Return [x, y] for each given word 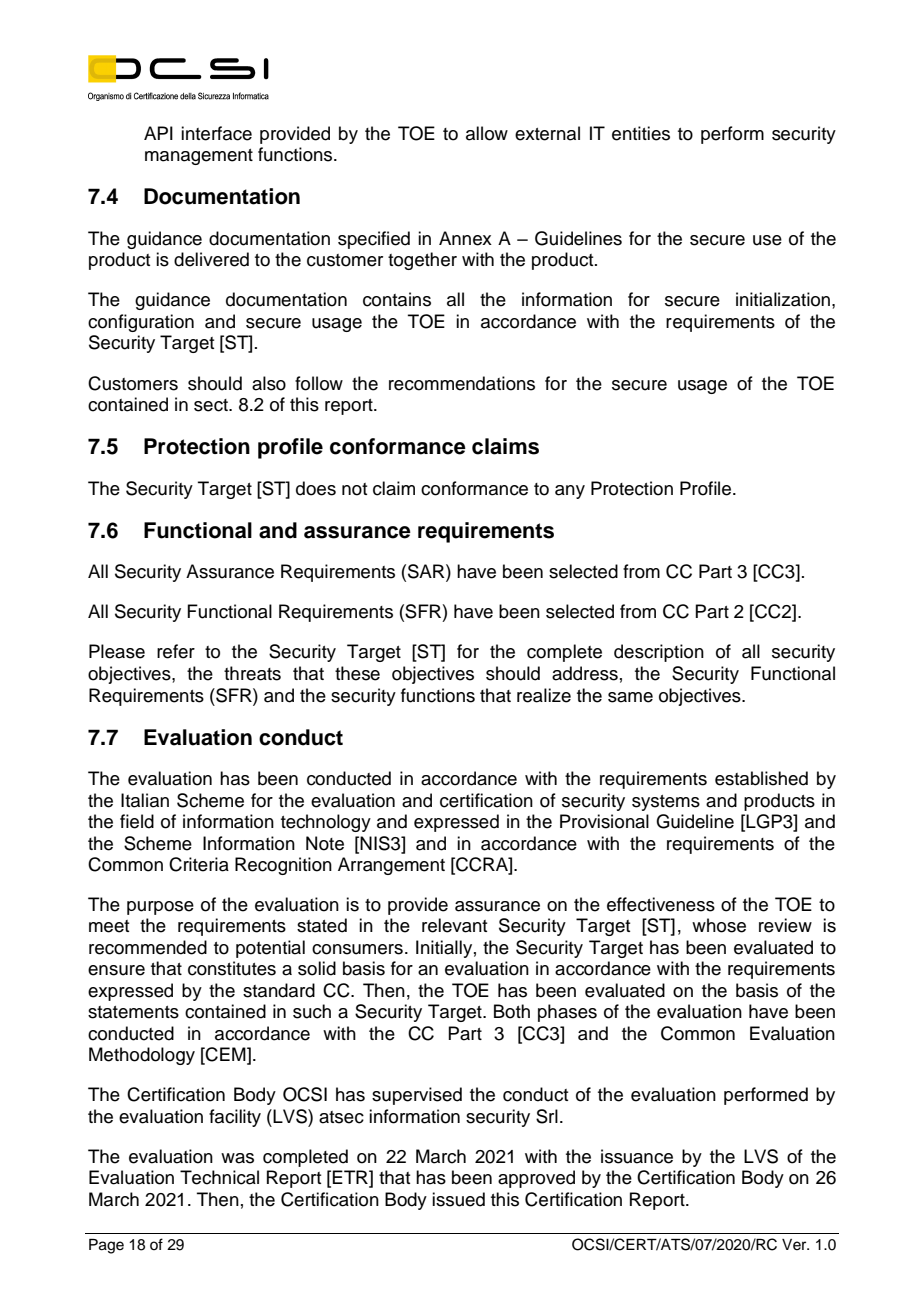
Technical [219, 1177]
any [570, 492]
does [316, 488]
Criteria [199, 864]
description [659, 653]
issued [458, 1199]
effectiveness [661, 904]
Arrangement [391, 866]
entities [641, 133]
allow [487, 133]
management [199, 157]
